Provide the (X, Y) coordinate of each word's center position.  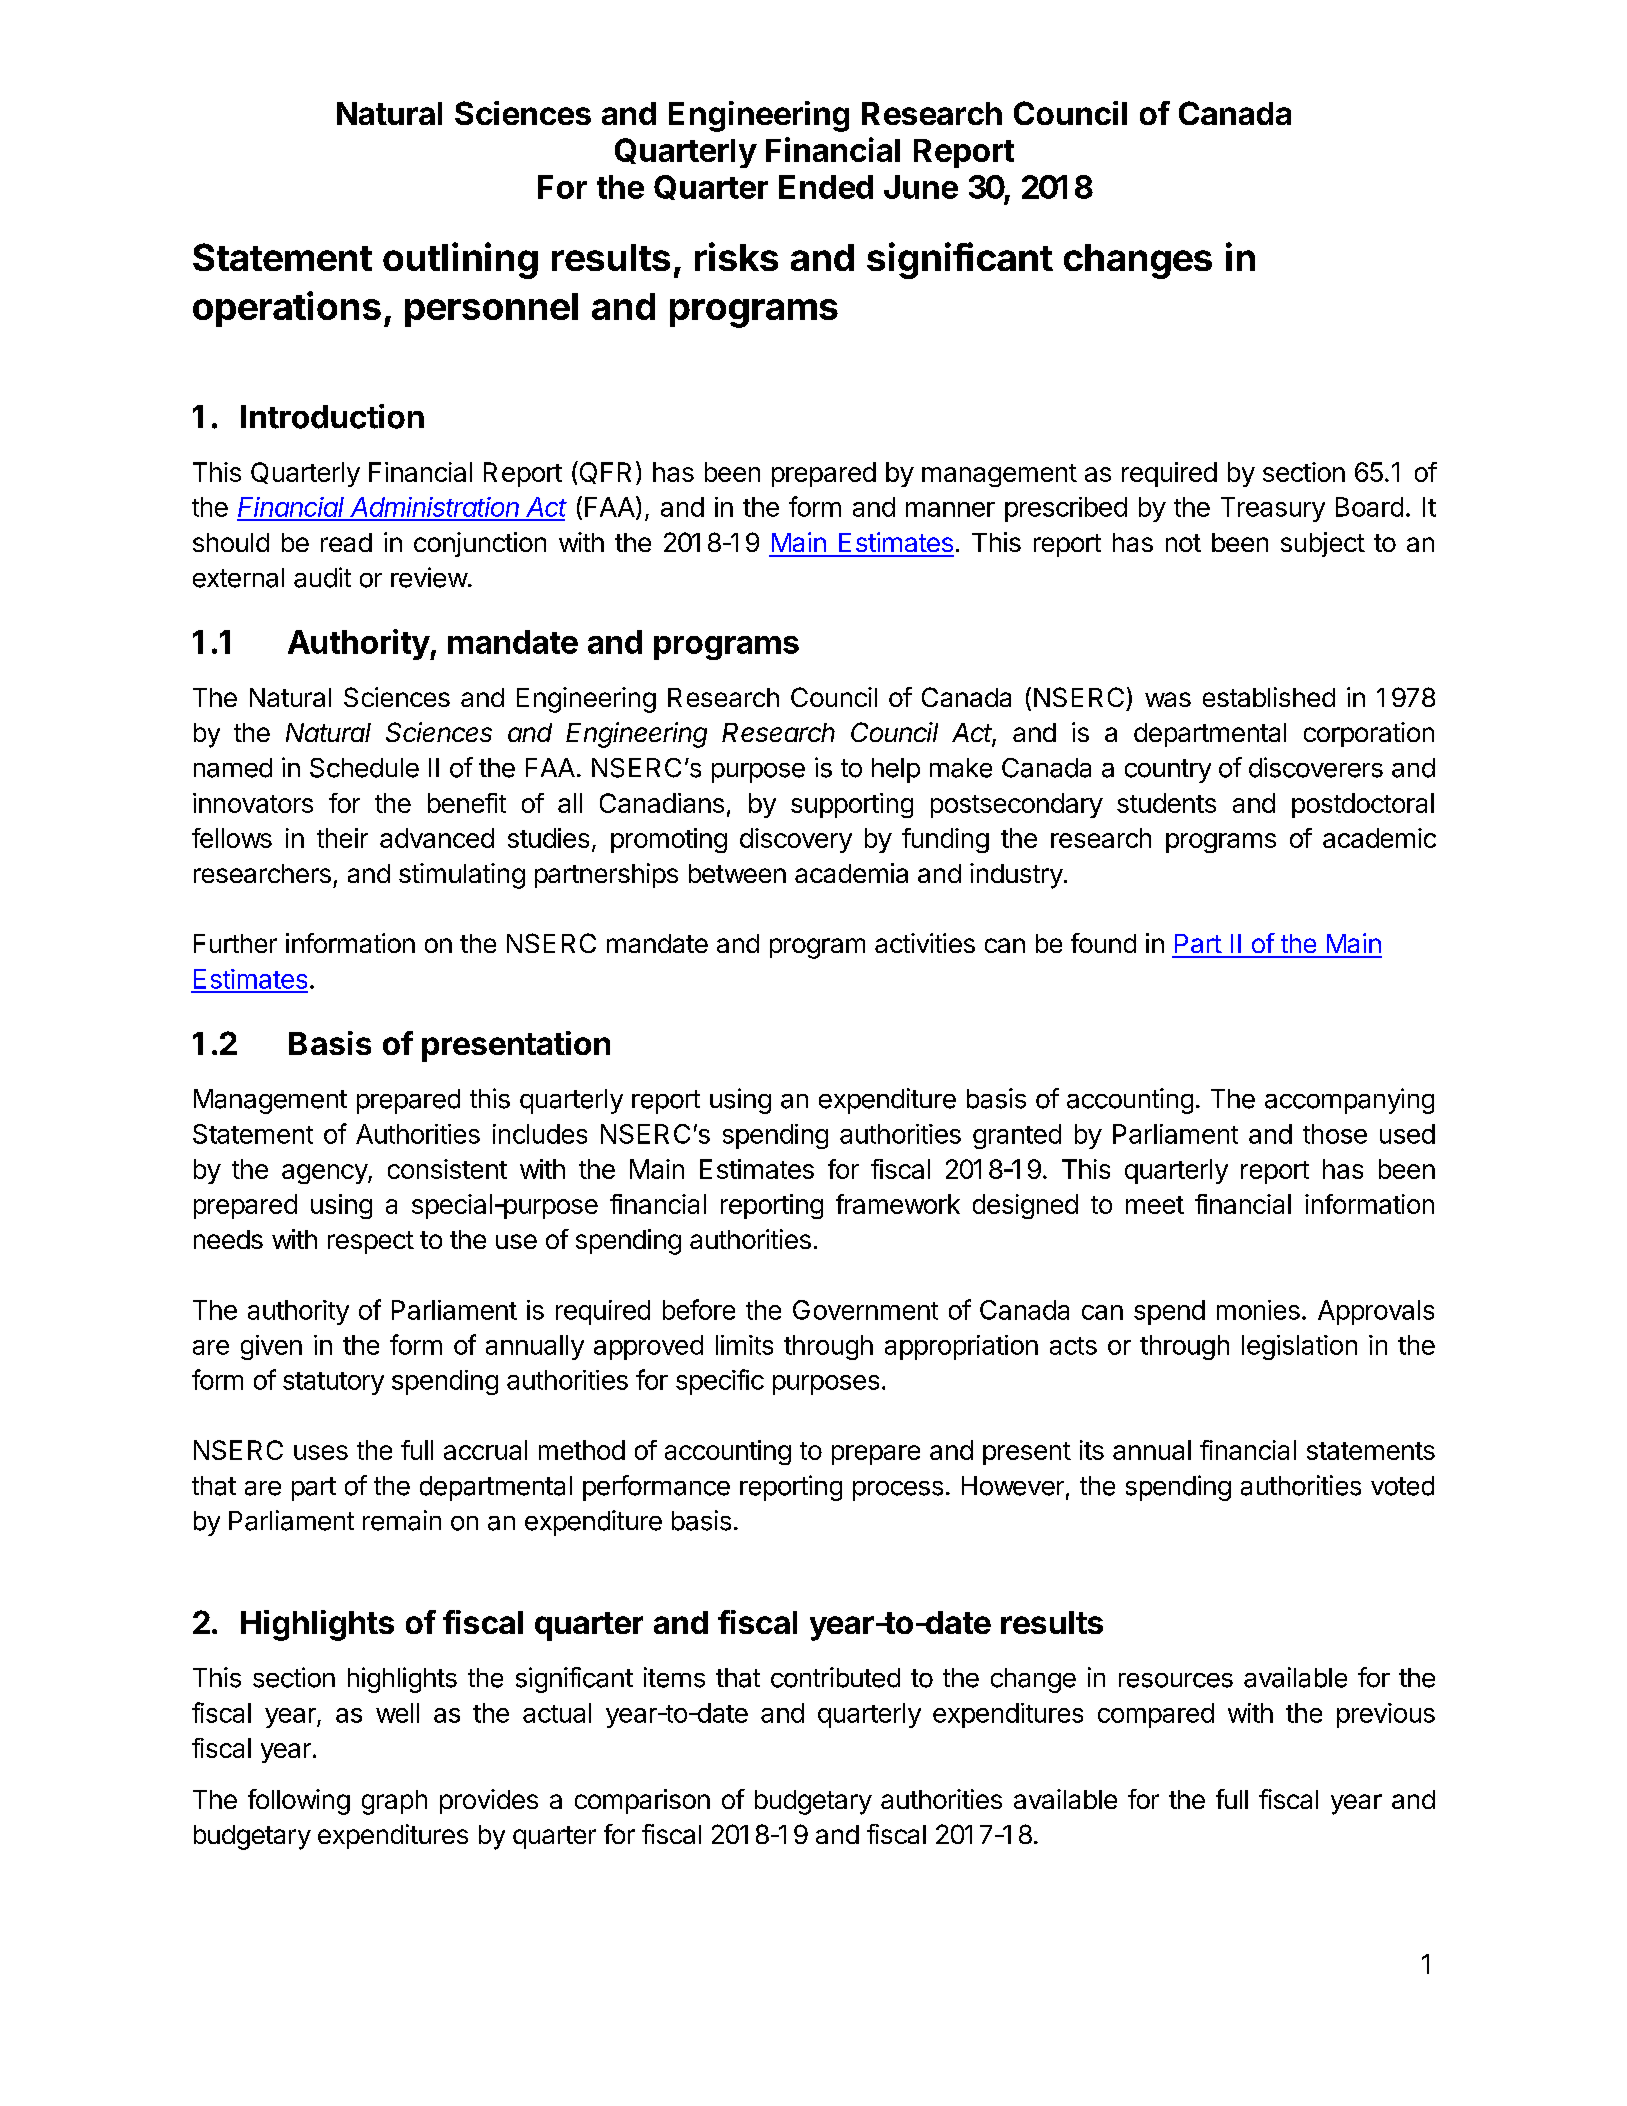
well (397, 1713)
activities (925, 943)
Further (235, 943)
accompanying (1349, 1101)
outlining (460, 260)
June (921, 187)
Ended (826, 187)
